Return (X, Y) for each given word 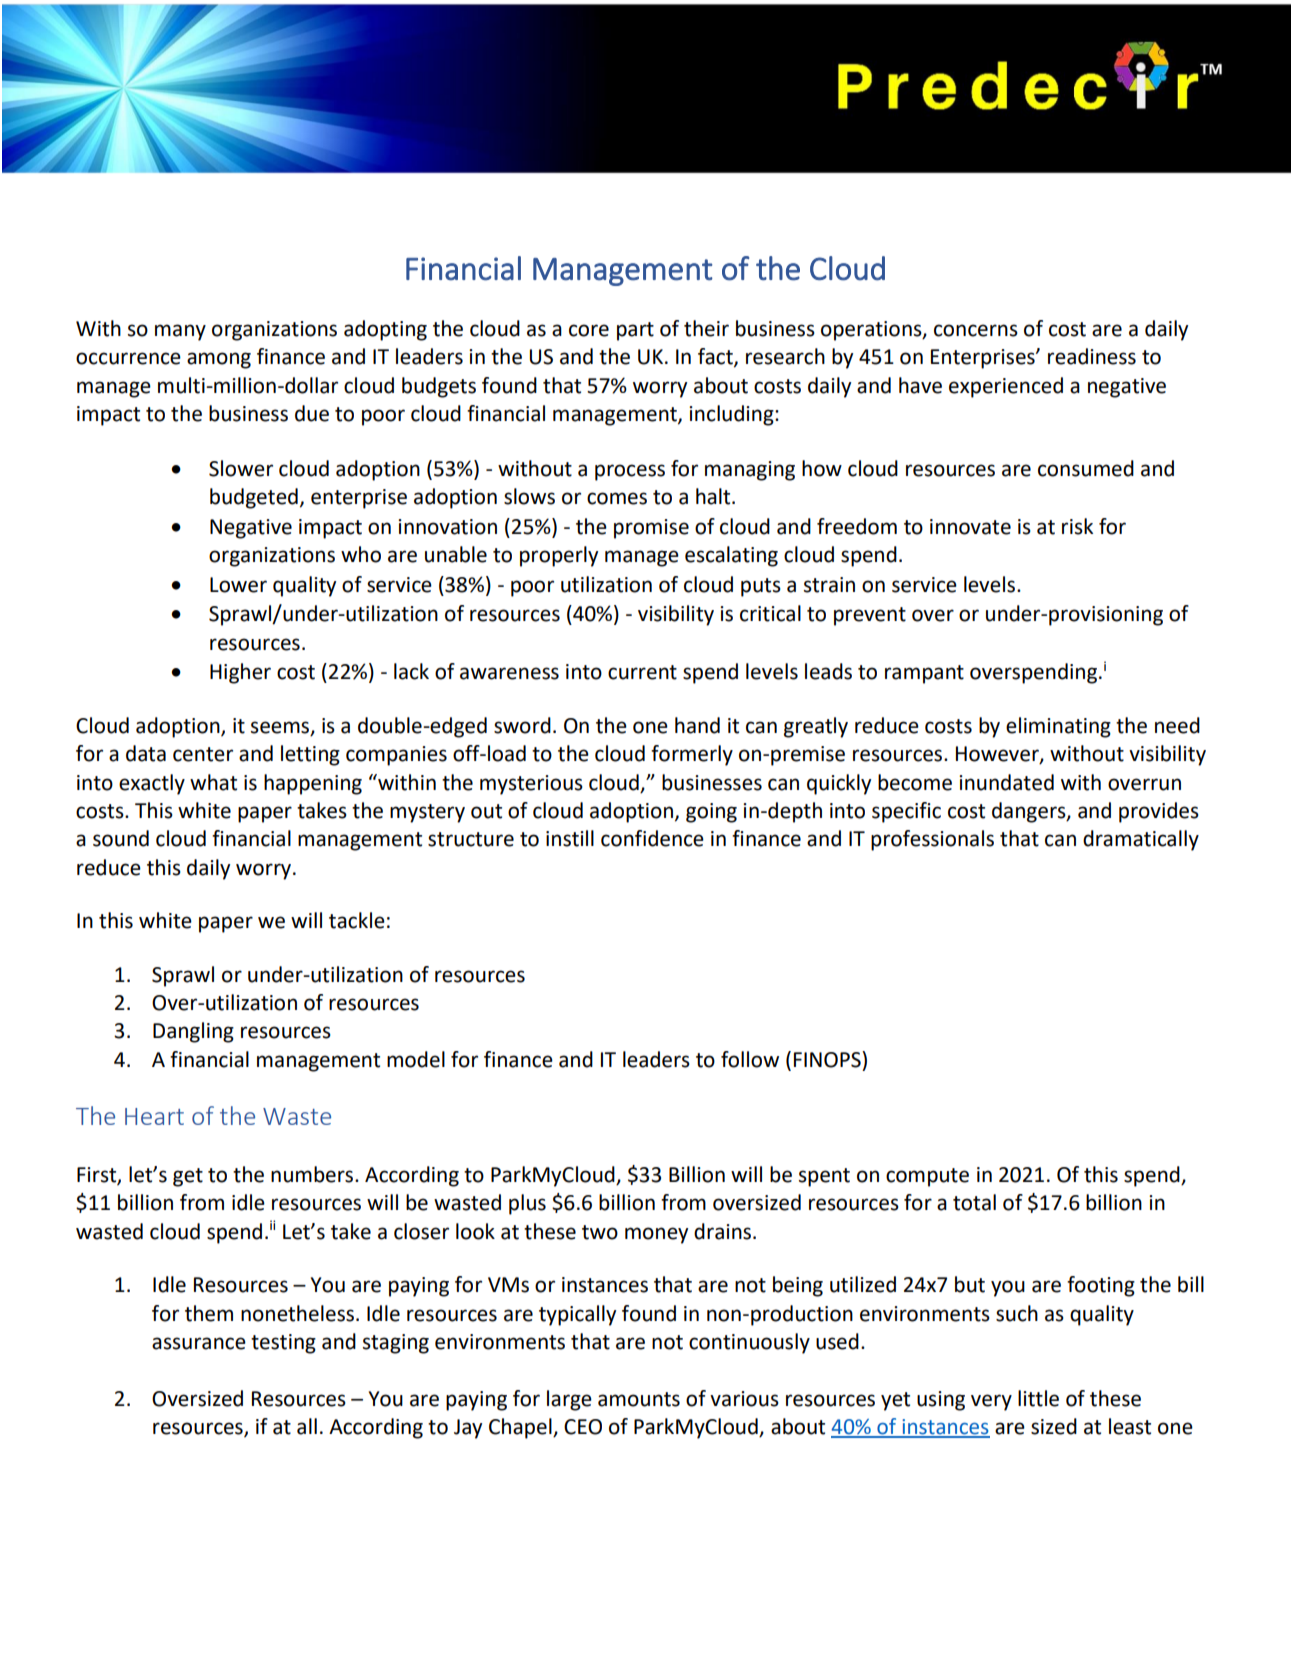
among (219, 360)
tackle (357, 920)
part (635, 331)
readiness (1092, 356)
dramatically (1141, 840)
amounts (639, 1399)
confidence (652, 838)
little (1038, 1398)
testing (283, 1344)
